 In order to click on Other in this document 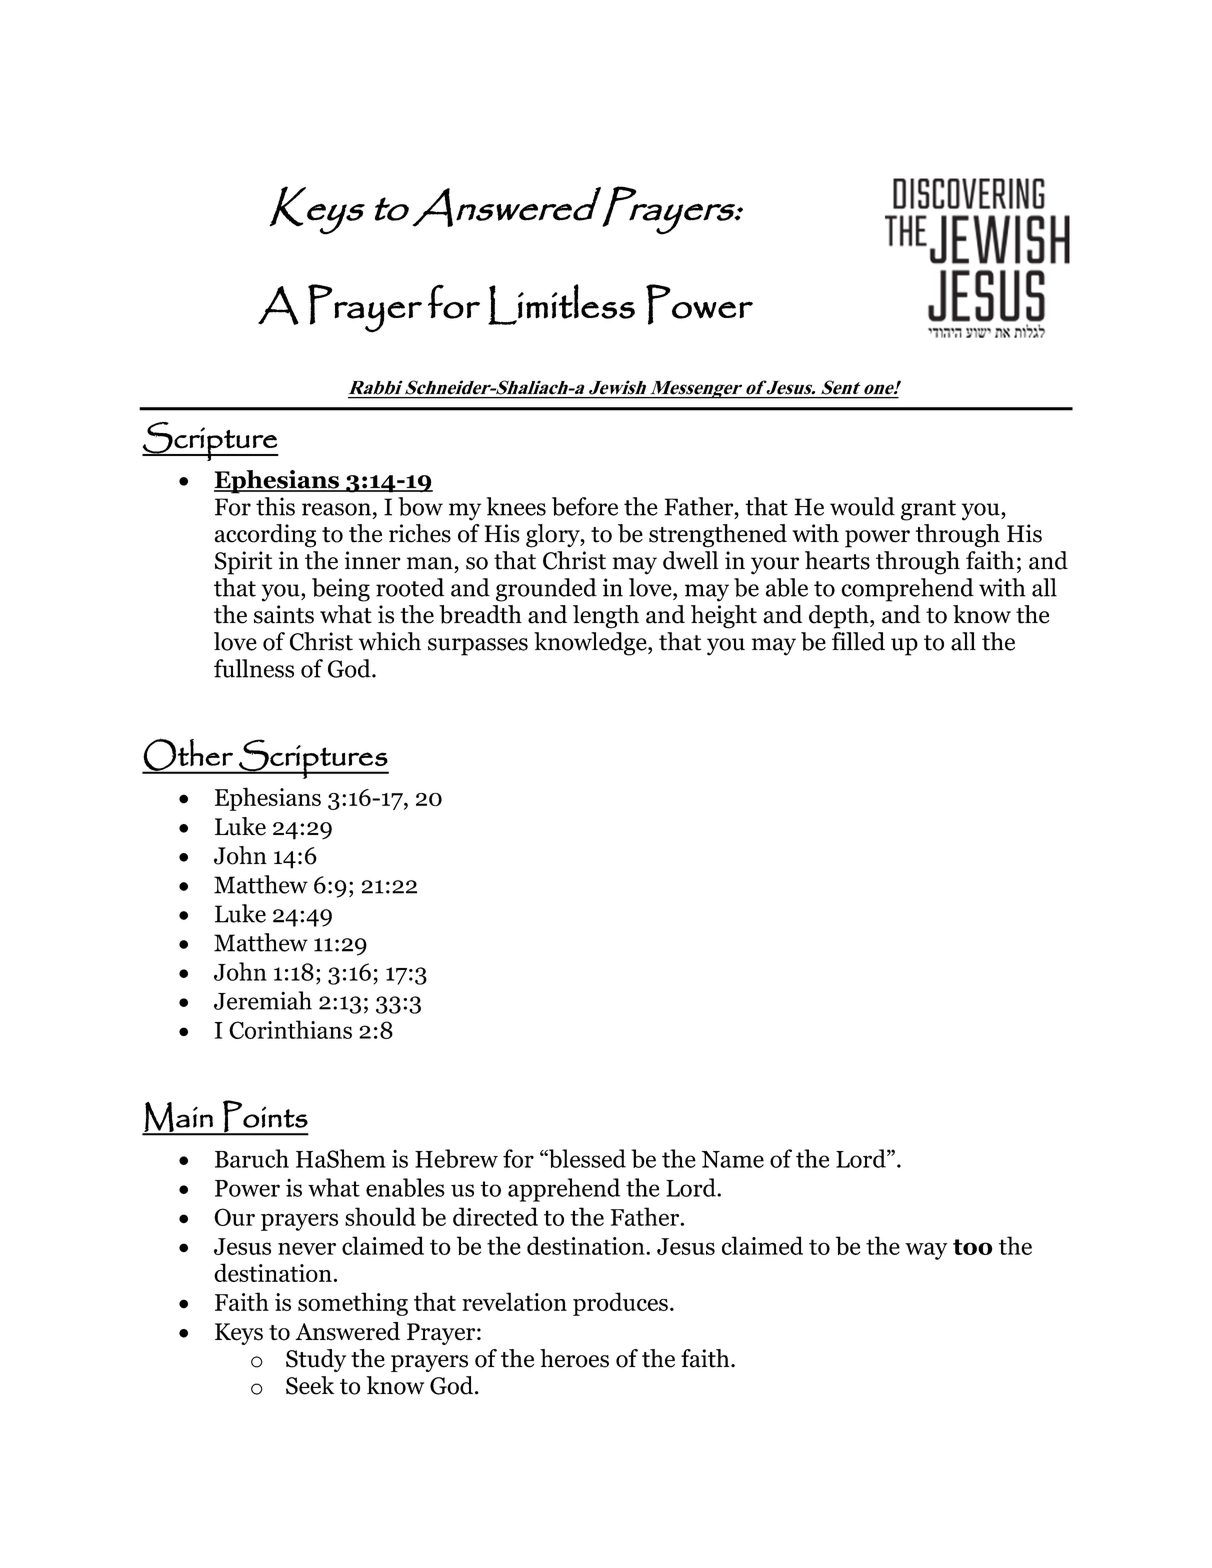, I will do `click(188, 755)`.
